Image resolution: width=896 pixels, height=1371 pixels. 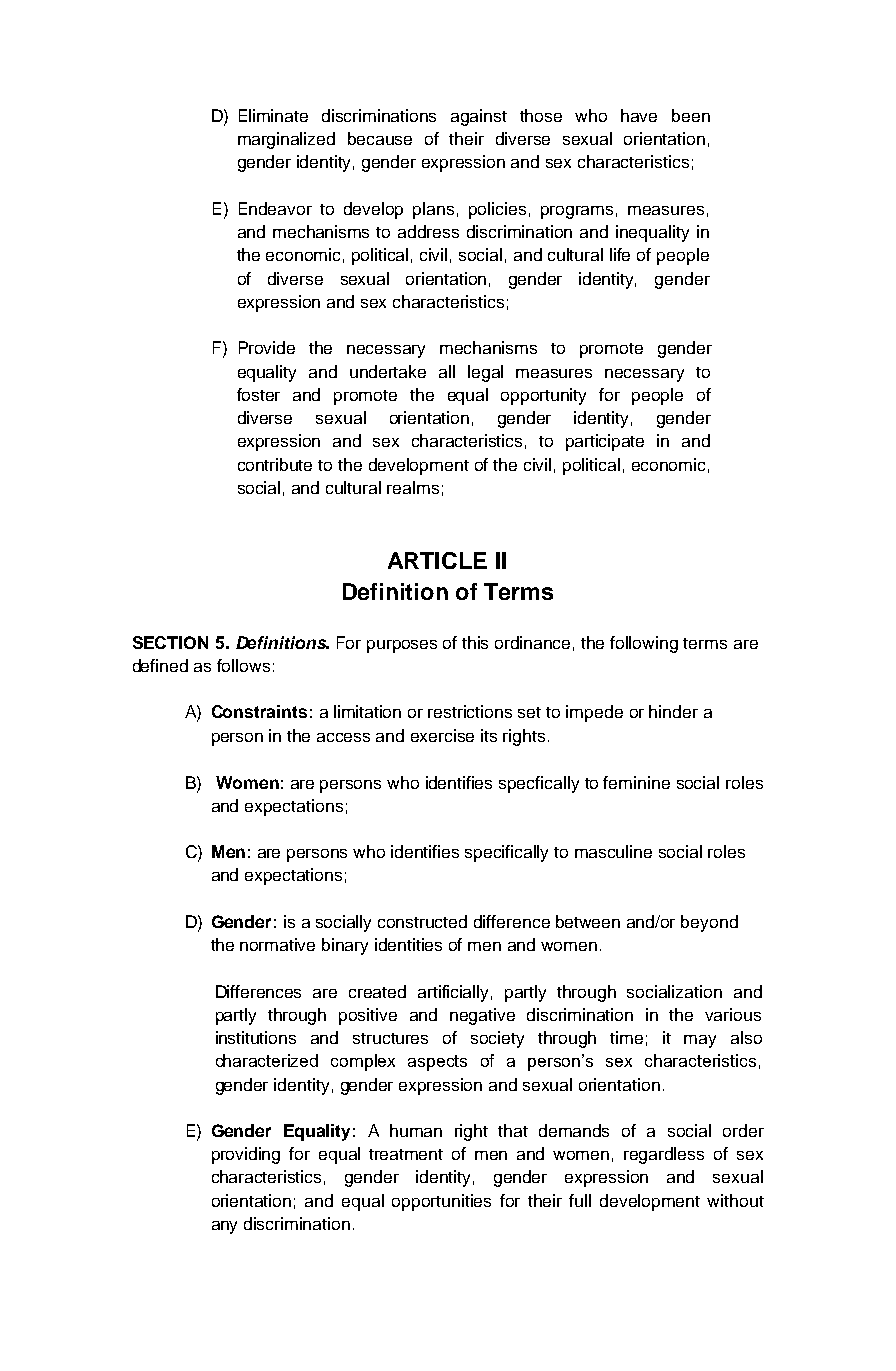 What do you see at coordinates (475, 642) in the screenshot?
I see `this` at bounding box center [475, 642].
